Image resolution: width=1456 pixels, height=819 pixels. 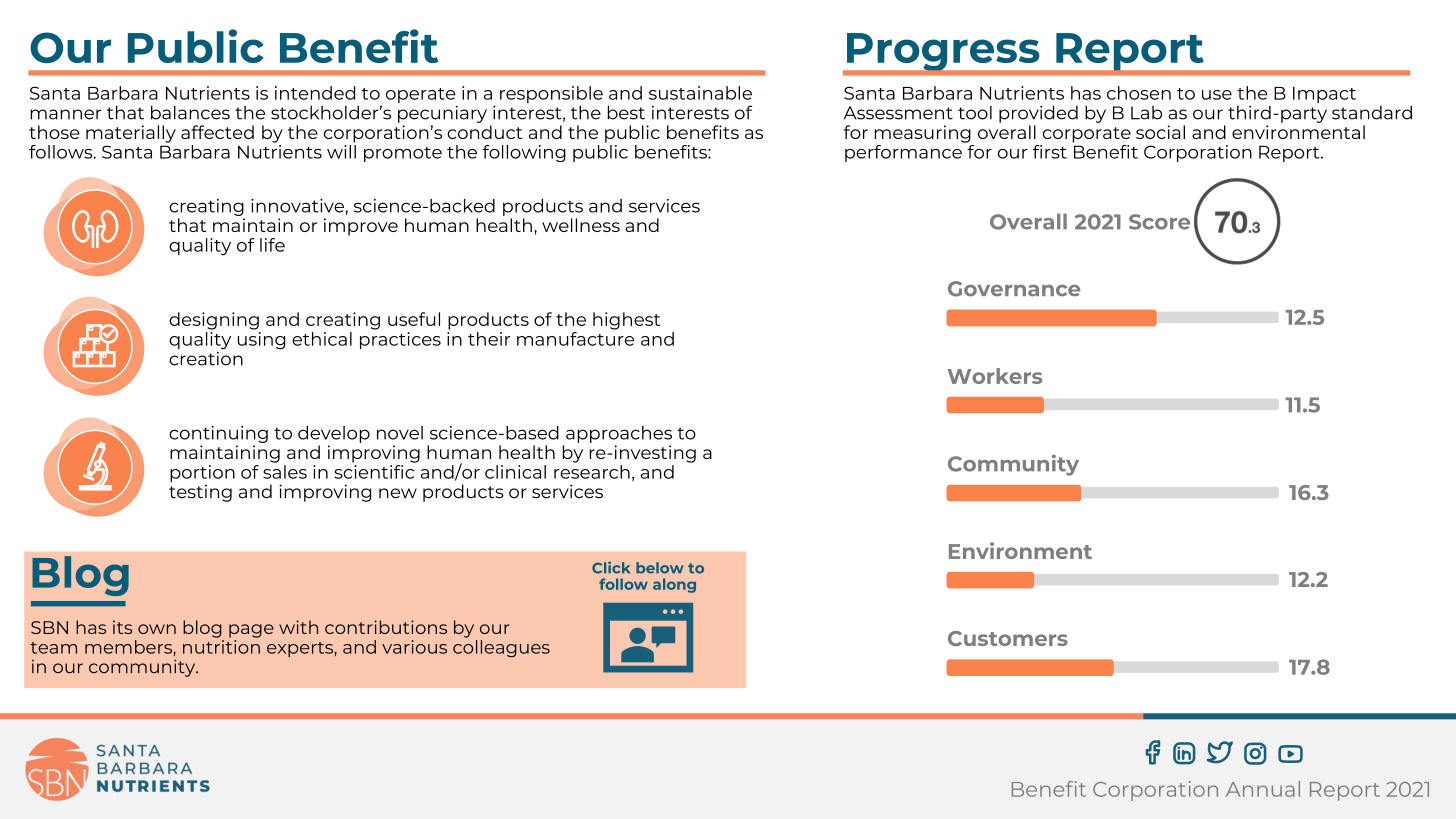 What do you see at coordinates (221, 647) in the image?
I see `nutrition` at bounding box center [221, 647].
